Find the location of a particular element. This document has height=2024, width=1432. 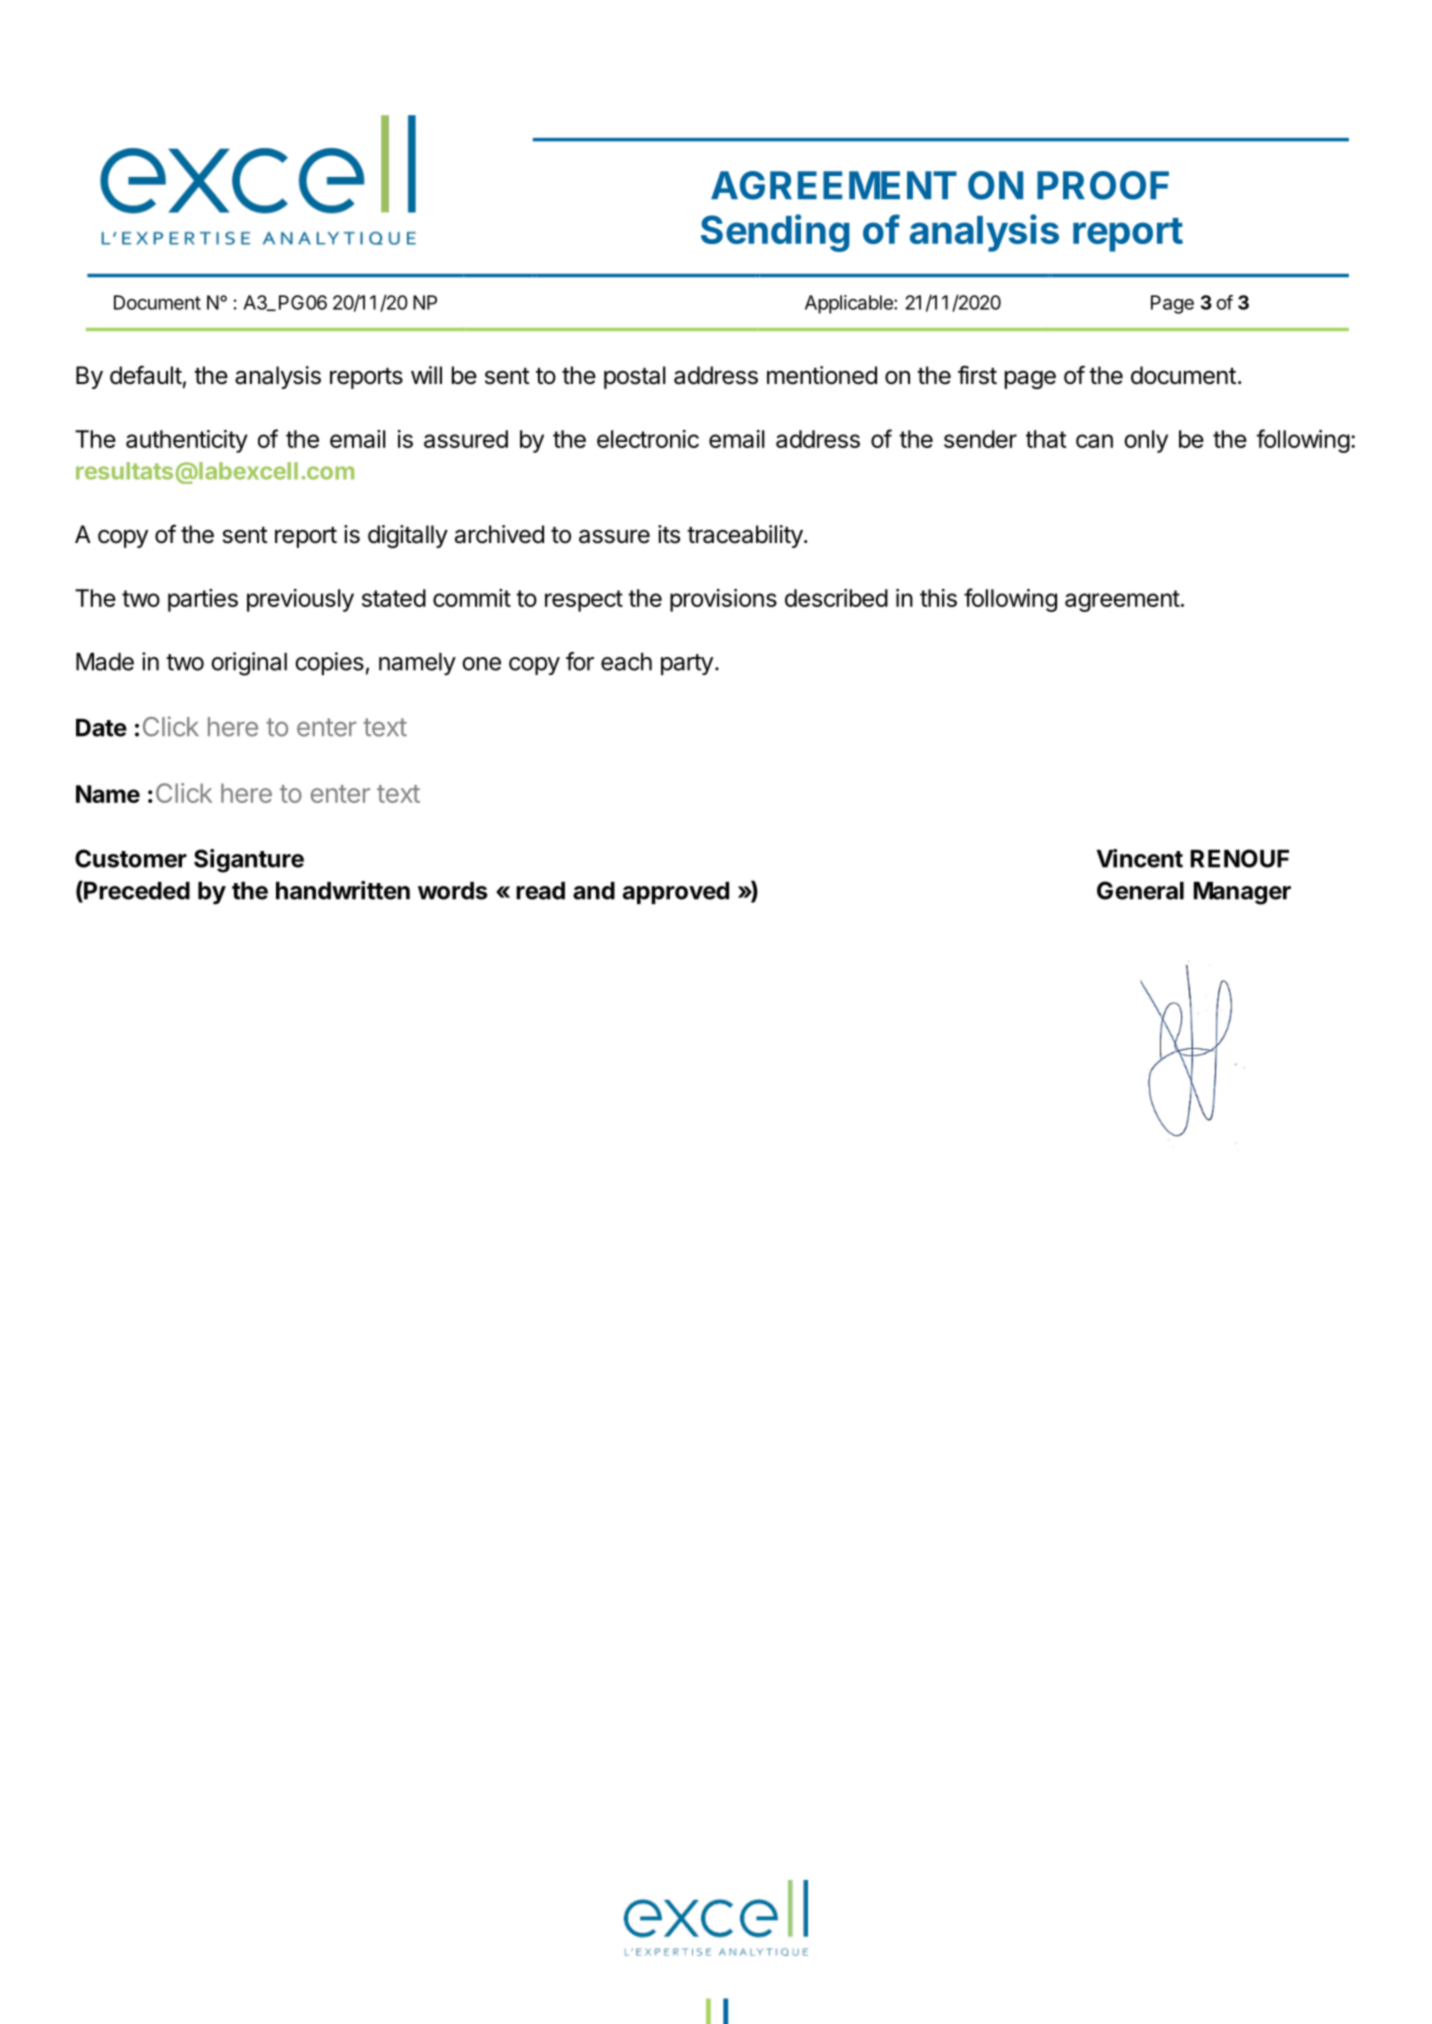

its is located at coordinates (669, 534).
